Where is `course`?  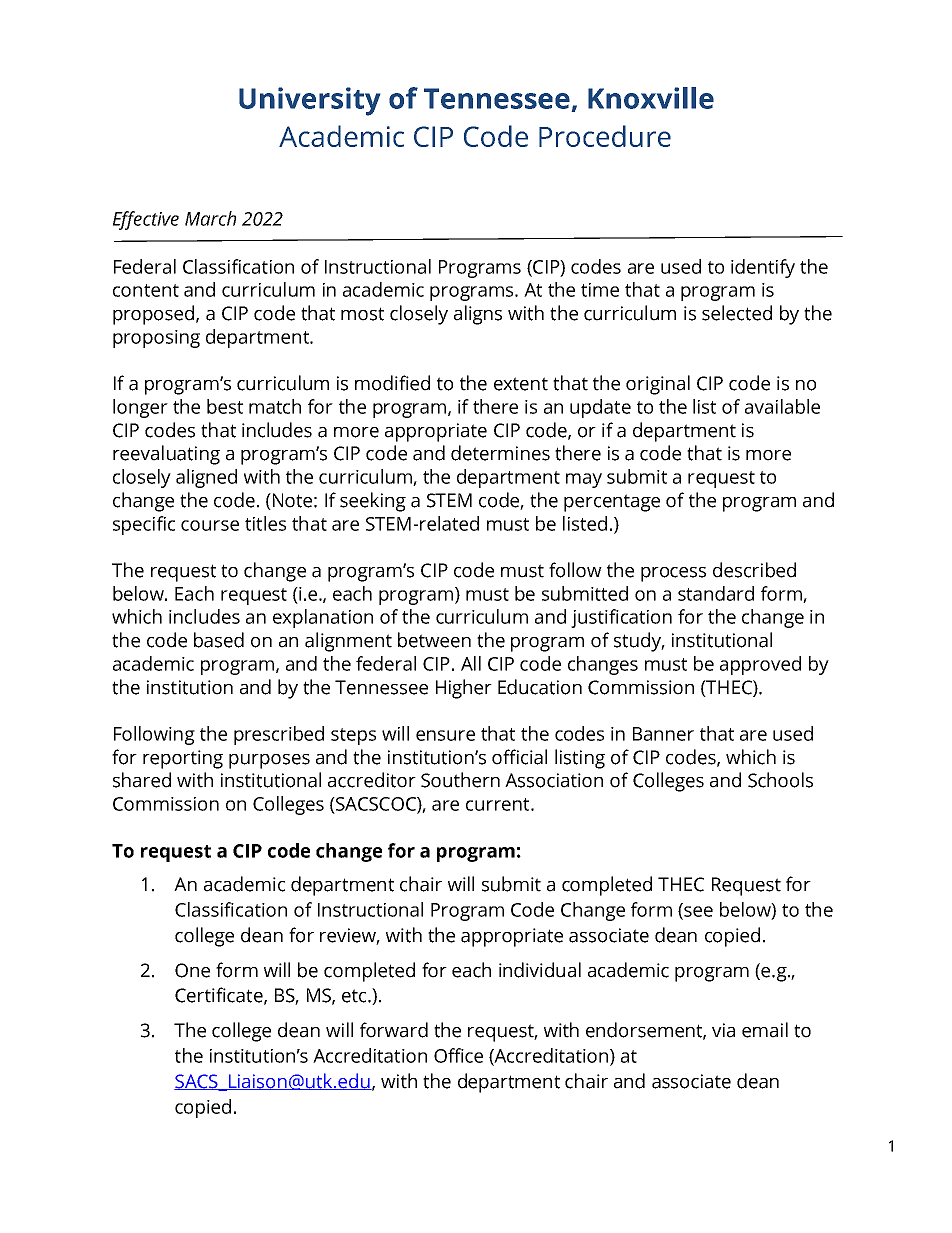
course is located at coordinates (210, 525).
